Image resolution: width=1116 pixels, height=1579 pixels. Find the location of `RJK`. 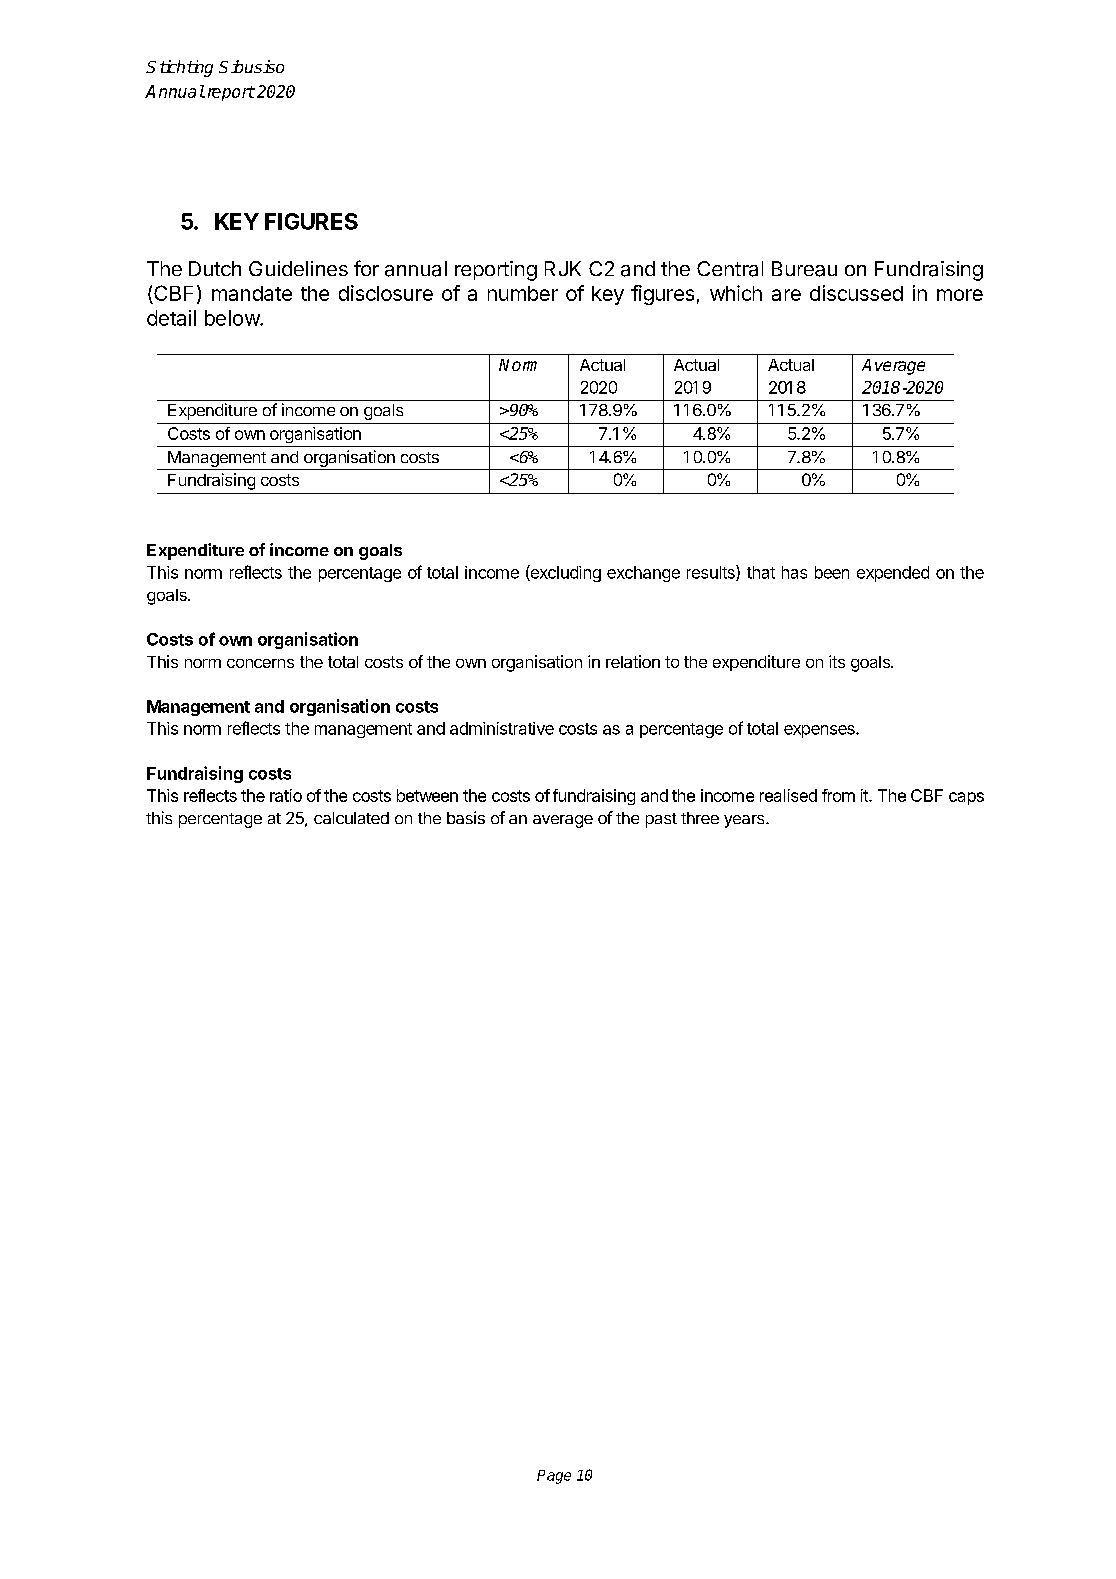

RJK is located at coordinates (563, 268).
